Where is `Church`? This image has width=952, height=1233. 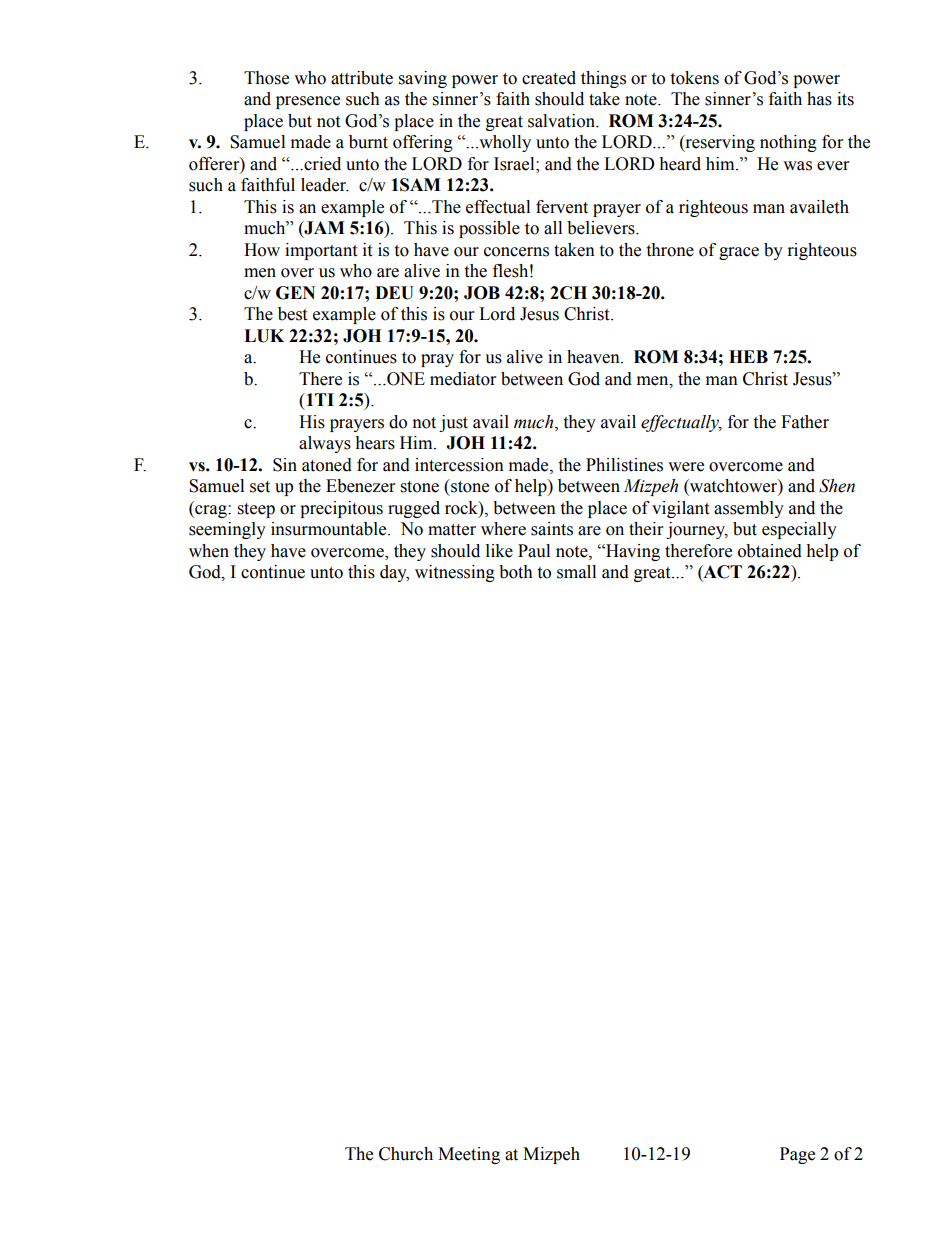 Church is located at coordinates (406, 1154).
